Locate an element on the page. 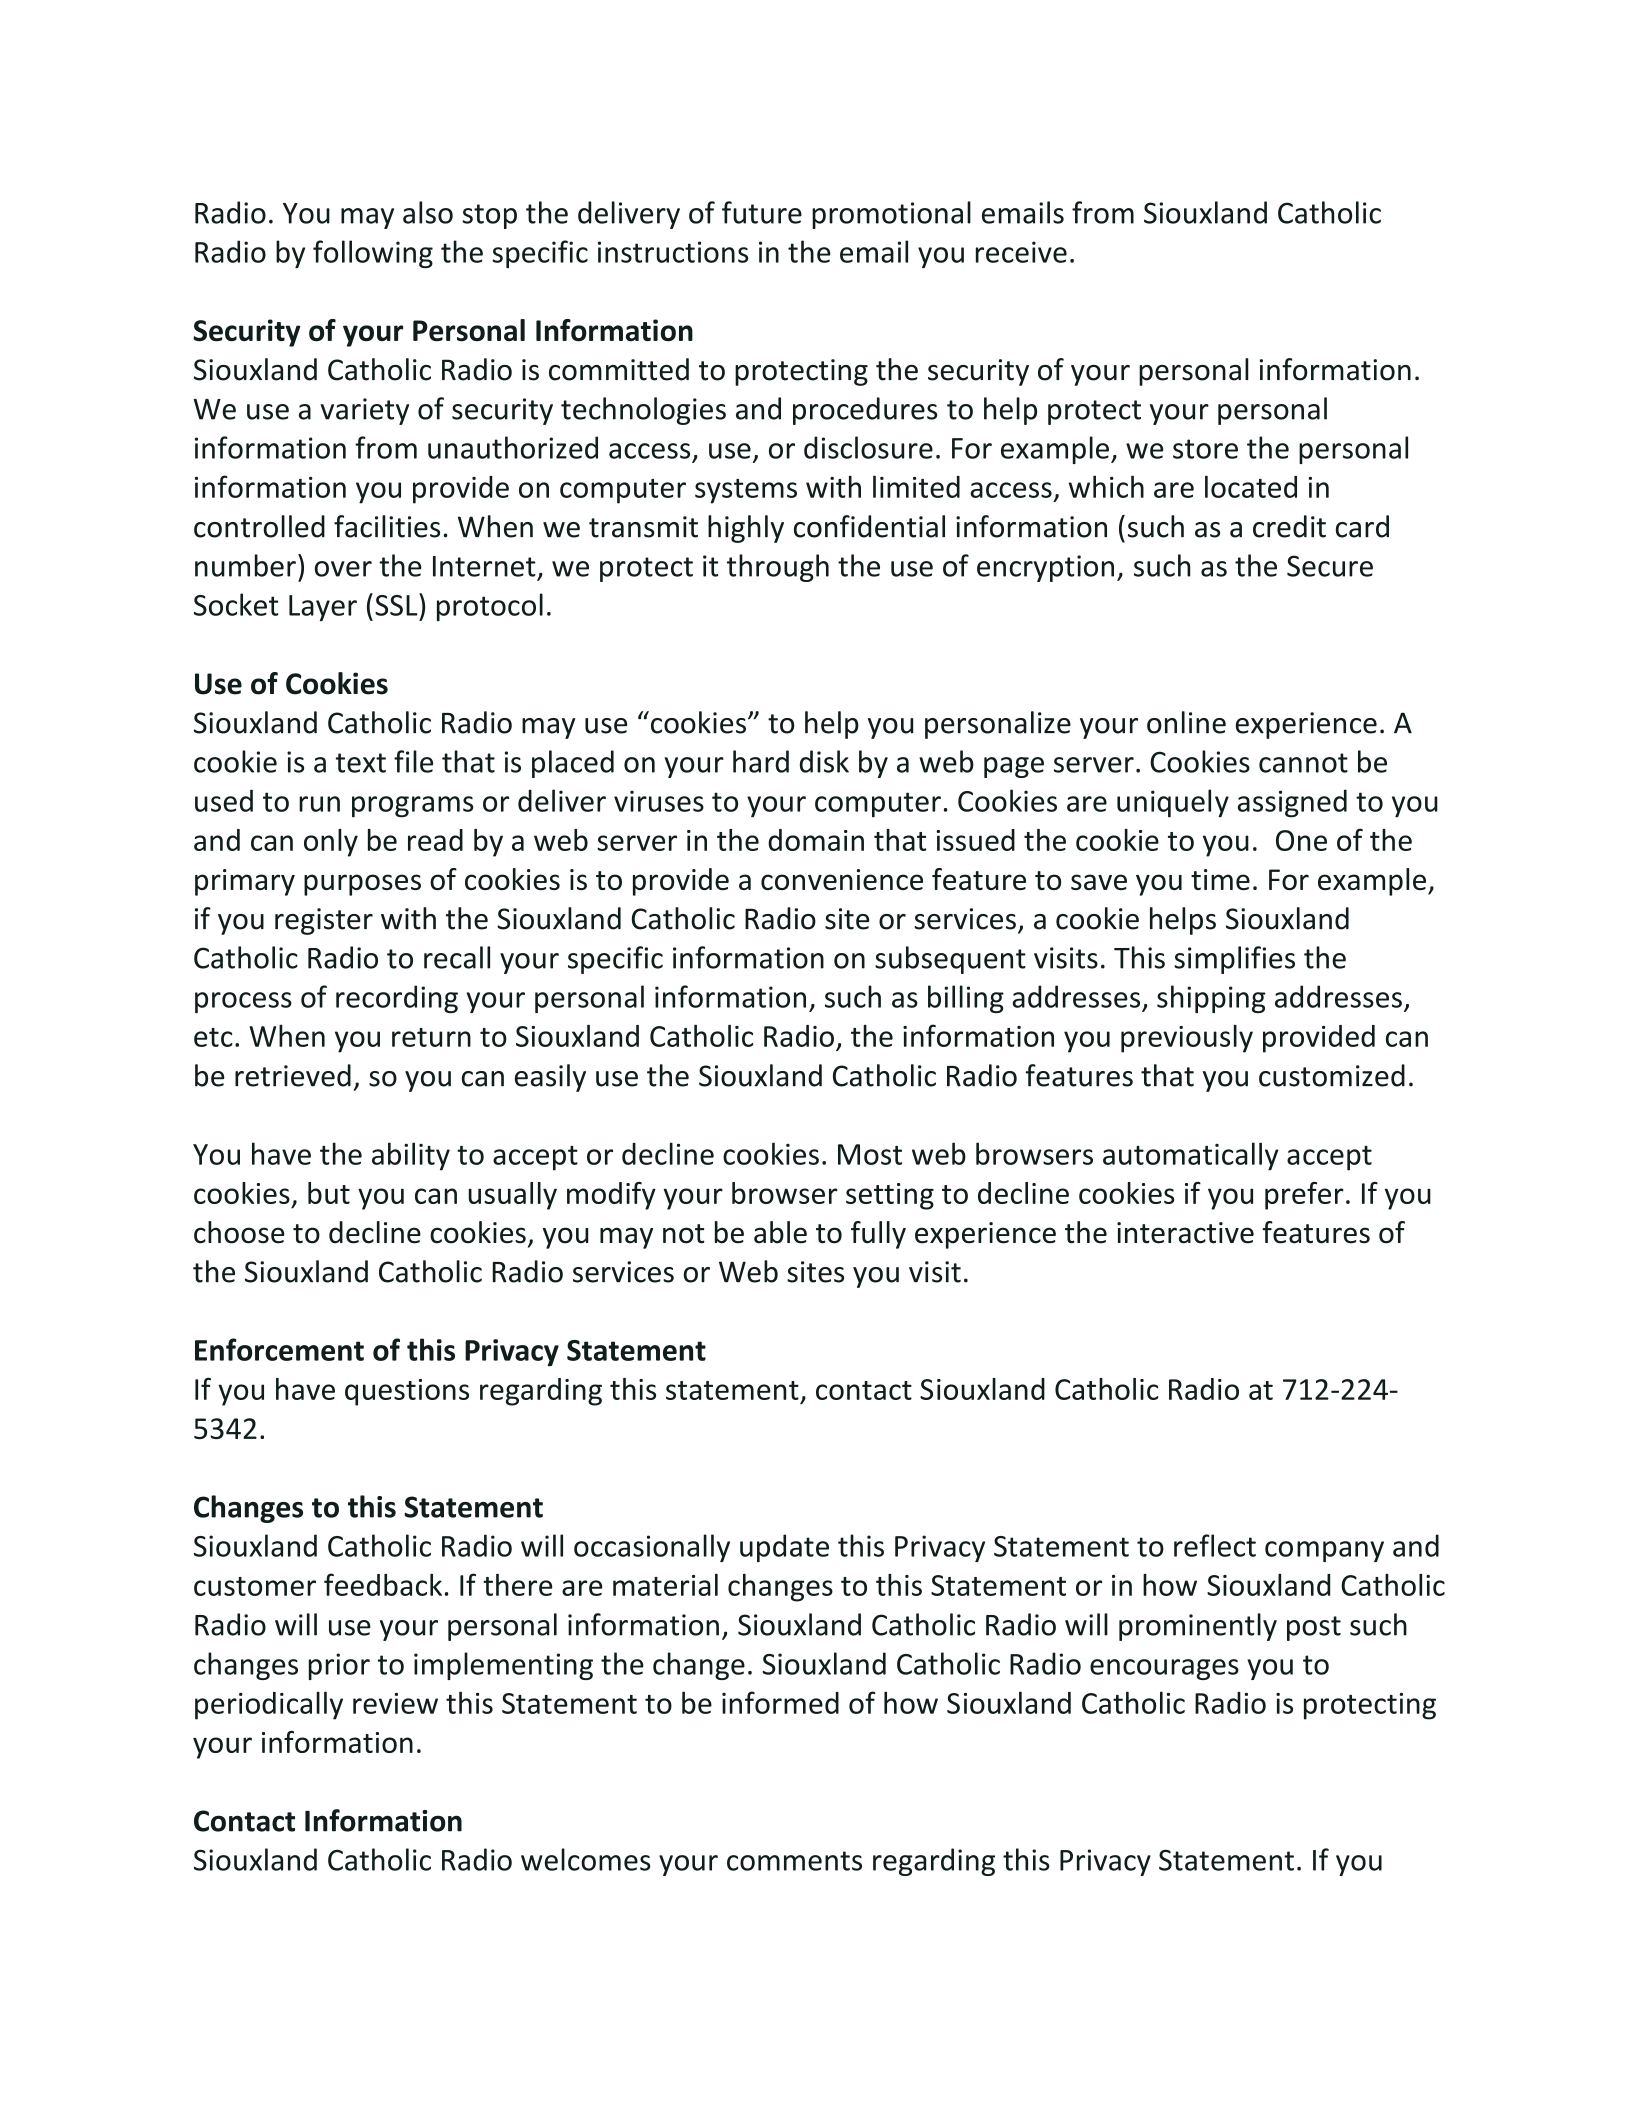 This image has height=2120, width=1638. time is located at coordinates (1220, 879).
